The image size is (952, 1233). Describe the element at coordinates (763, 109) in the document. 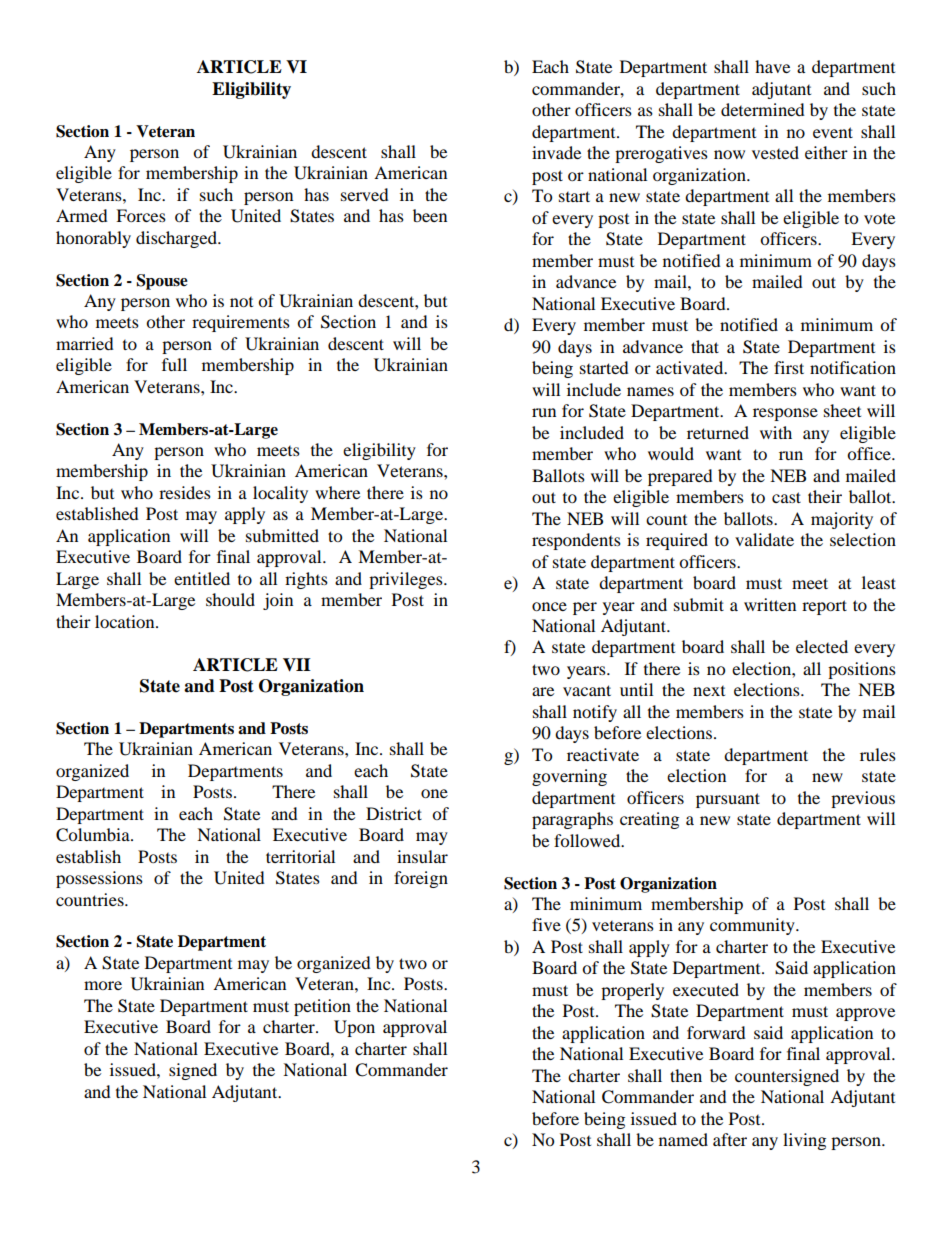

I see `determined` at that location.
